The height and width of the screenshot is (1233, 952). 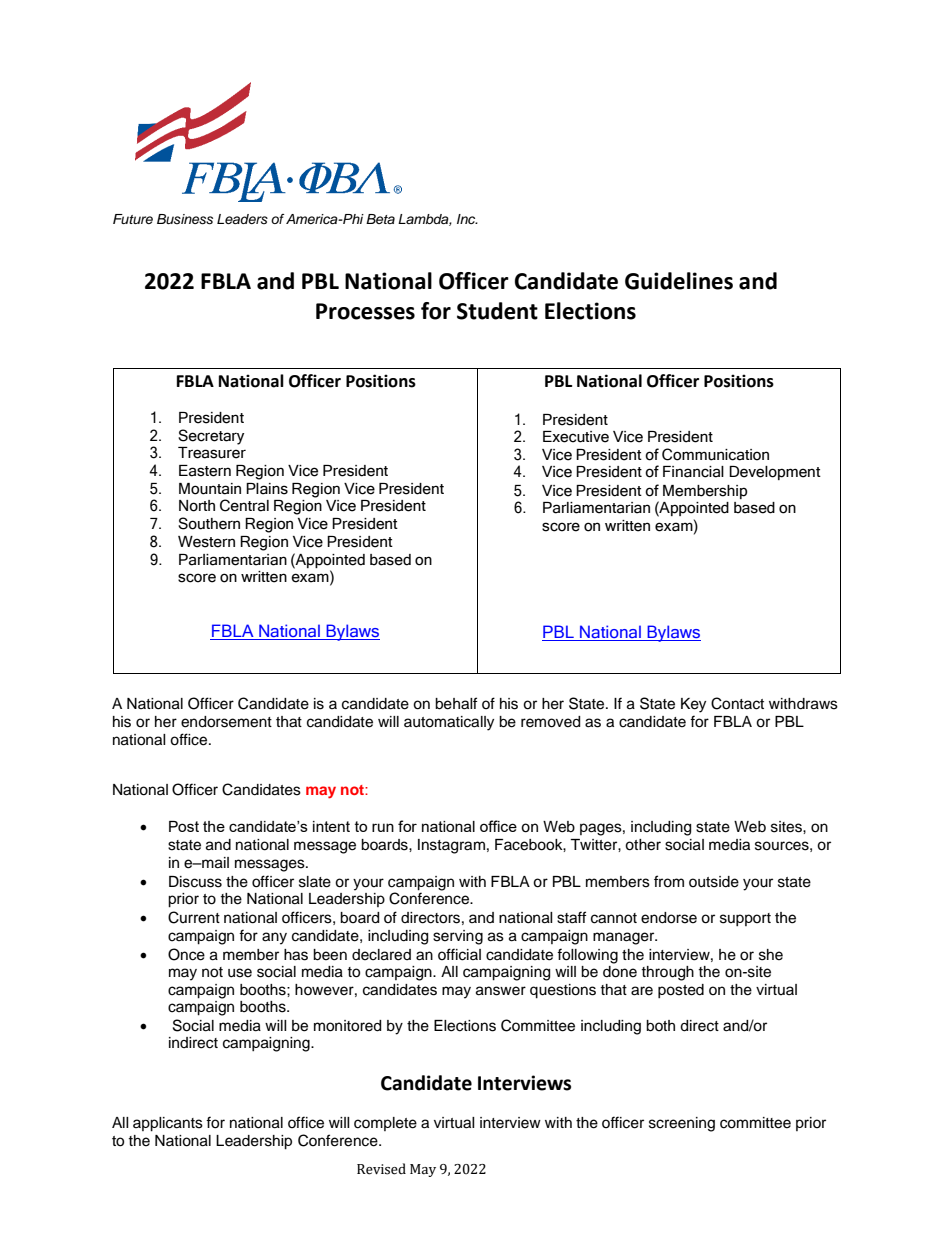 What do you see at coordinates (745, 919) in the screenshot?
I see `support` at bounding box center [745, 919].
